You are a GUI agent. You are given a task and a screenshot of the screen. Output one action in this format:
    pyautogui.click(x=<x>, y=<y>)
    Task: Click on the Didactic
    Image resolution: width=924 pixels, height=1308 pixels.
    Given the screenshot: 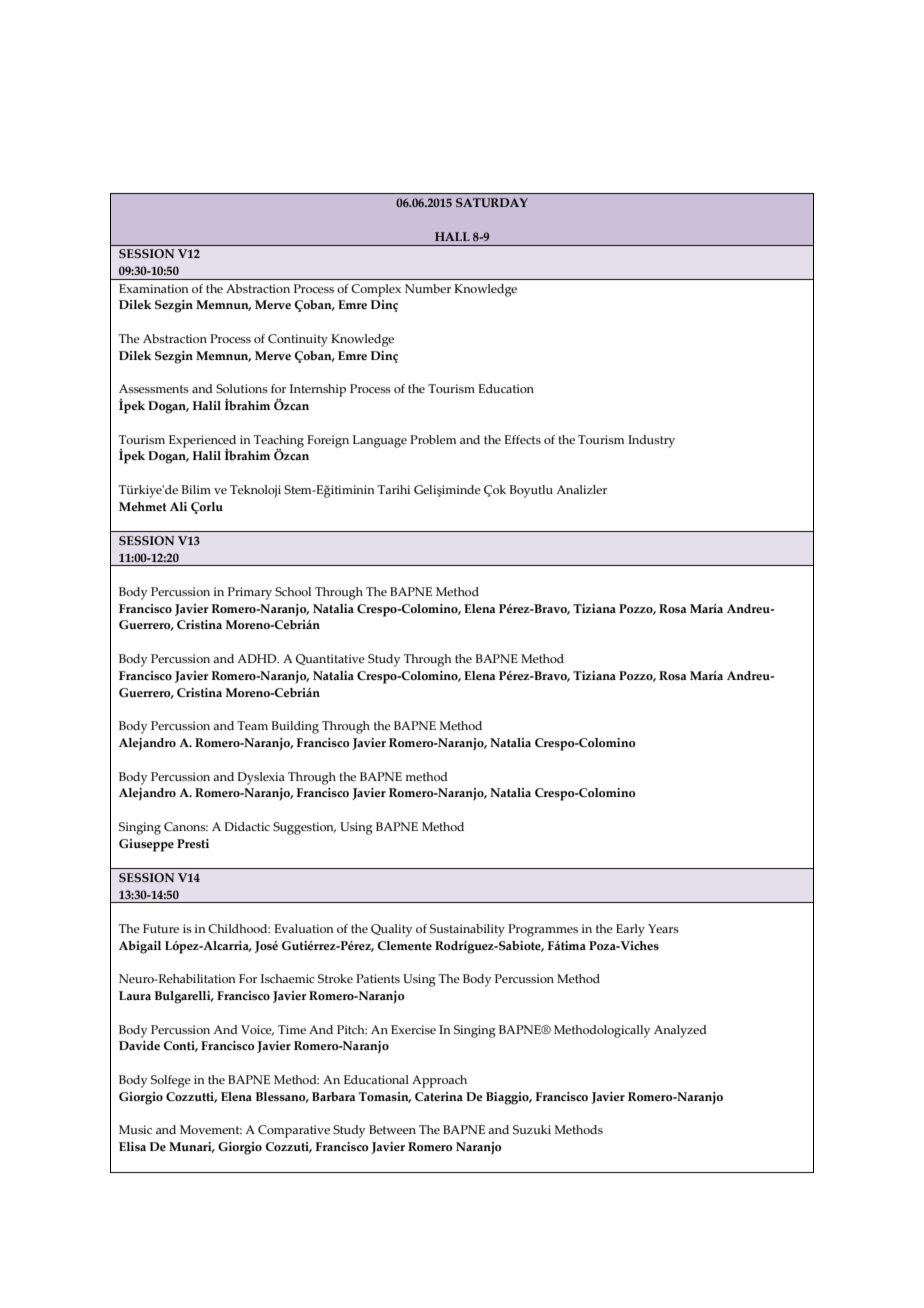 What is the action you would take?
    pyautogui.click(x=247, y=826)
